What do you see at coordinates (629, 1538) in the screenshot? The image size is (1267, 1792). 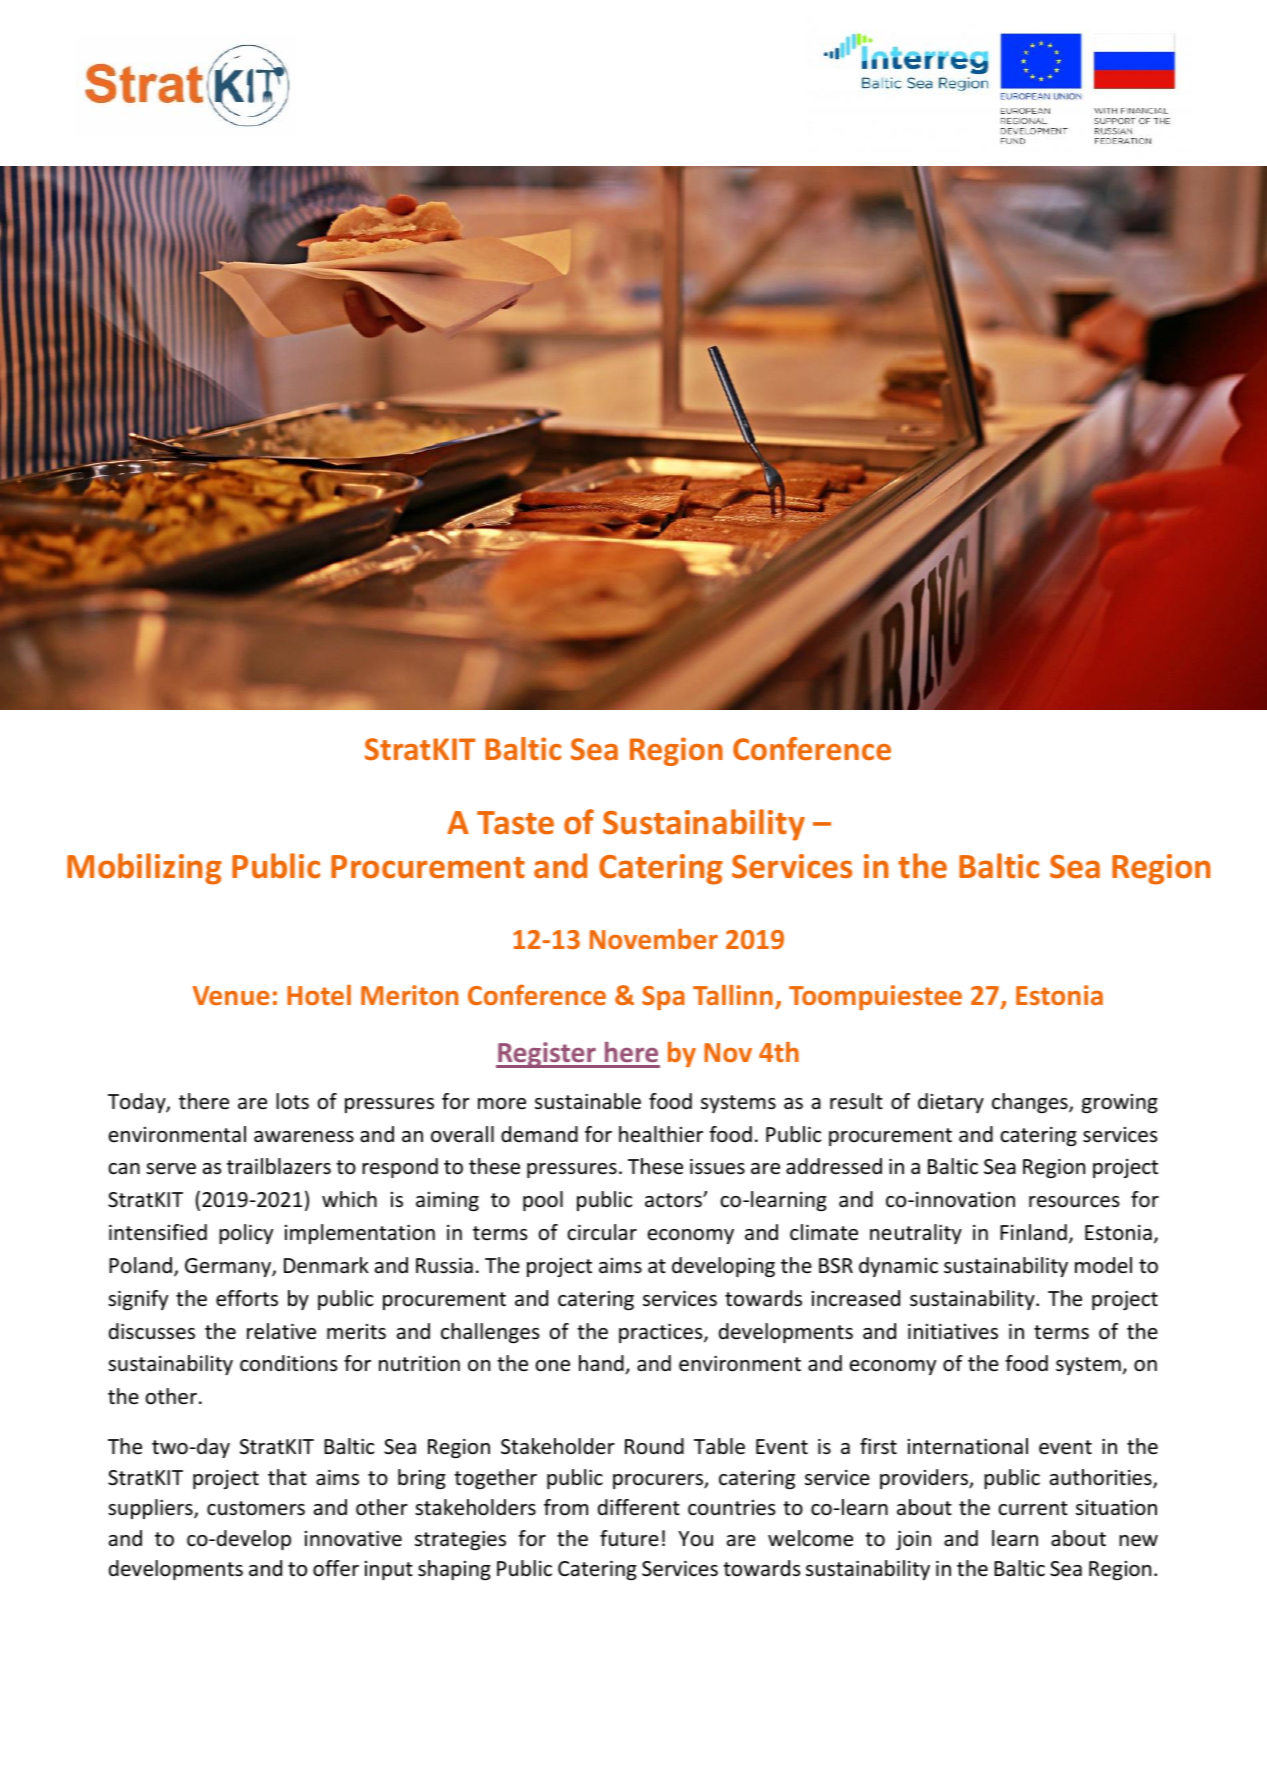 I see `future` at bounding box center [629, 1538].
